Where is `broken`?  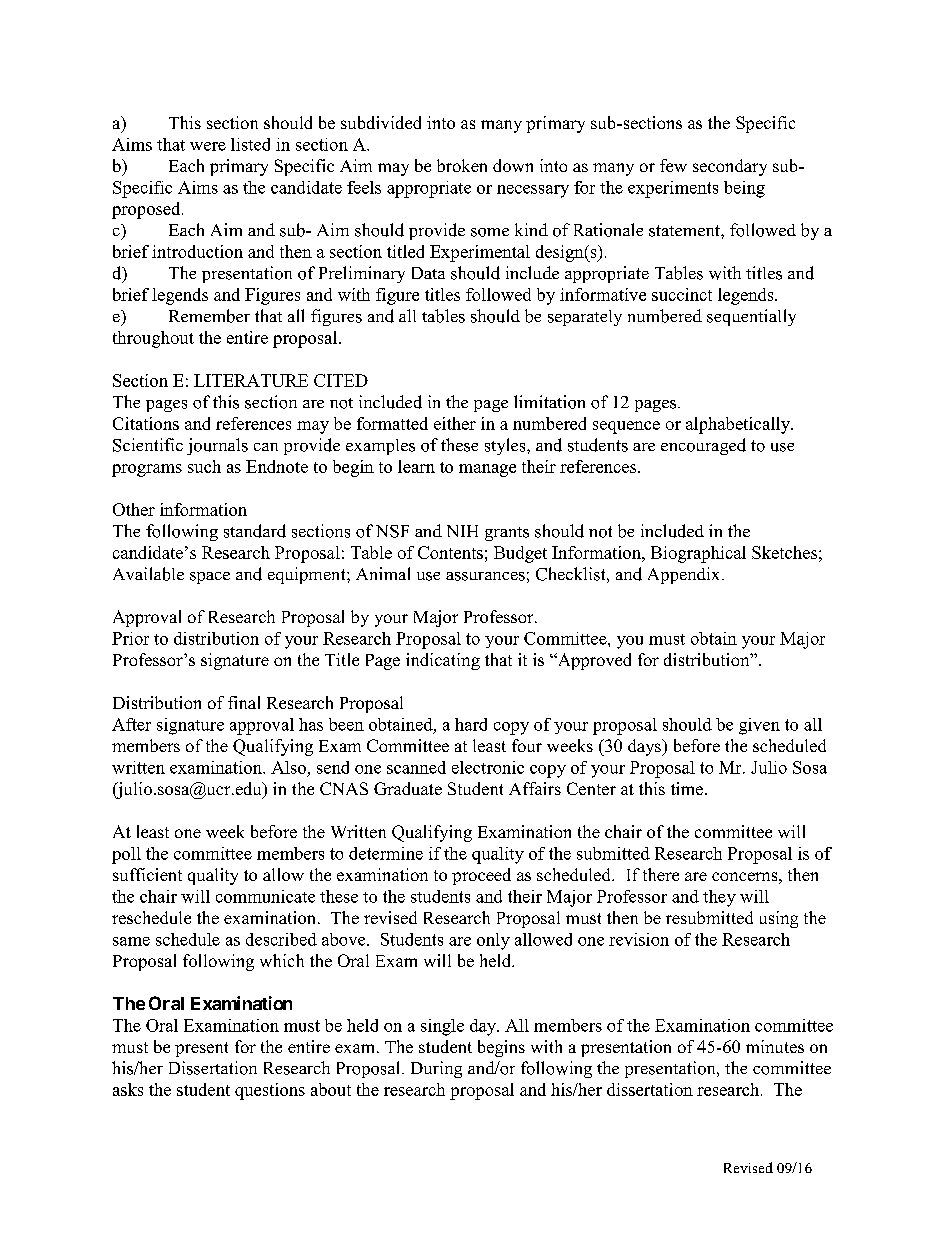 broken is located at coordinates (462, 165).
